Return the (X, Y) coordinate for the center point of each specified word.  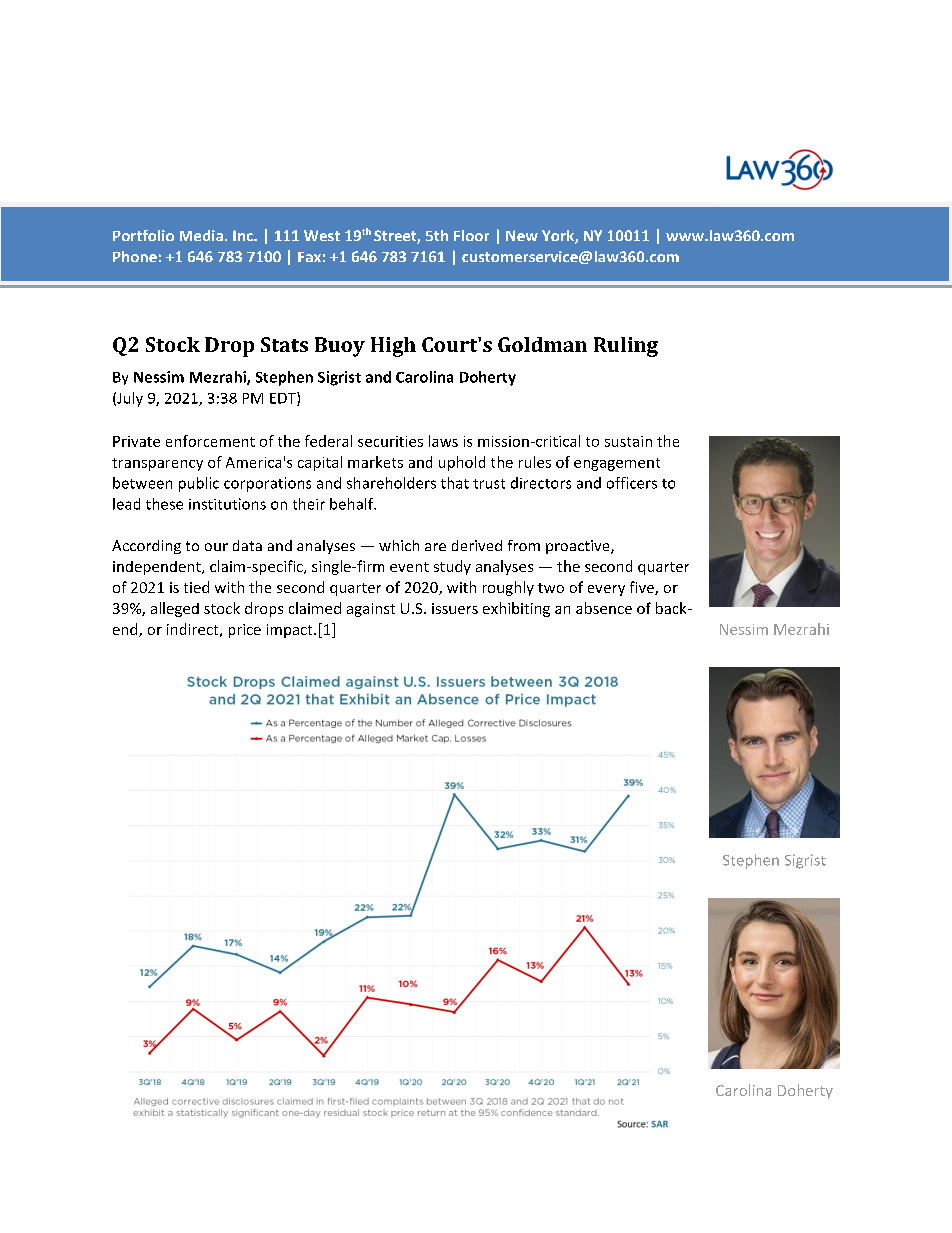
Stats (284, 344)
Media (201, 235)
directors (541, 483)
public (199, 484)
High (393, 347)
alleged (175, 609)
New (522, 235)
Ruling (626, 347)
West (322, 235)
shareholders (391, 483)
